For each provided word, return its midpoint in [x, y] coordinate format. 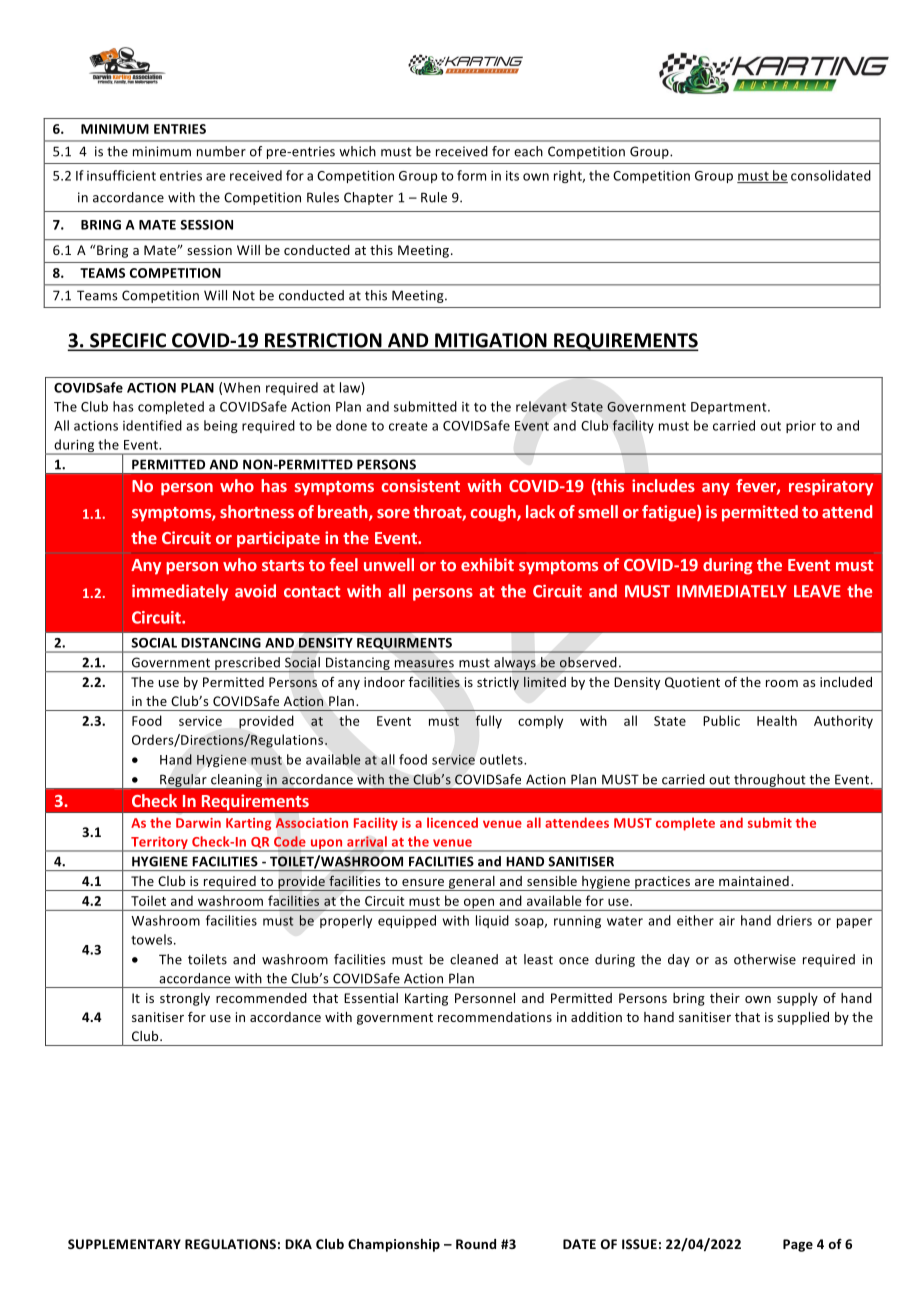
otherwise [765, 959]
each [528, 151]
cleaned [474, 959]
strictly [498, 683]
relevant [541, 406]
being [221, 426]
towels [153, 939]
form [471, 175]
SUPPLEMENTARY [124, 1244]
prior [801, 427]
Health [777, 720]
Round [476, 1244]
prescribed [247, 664]
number [221, 151]
